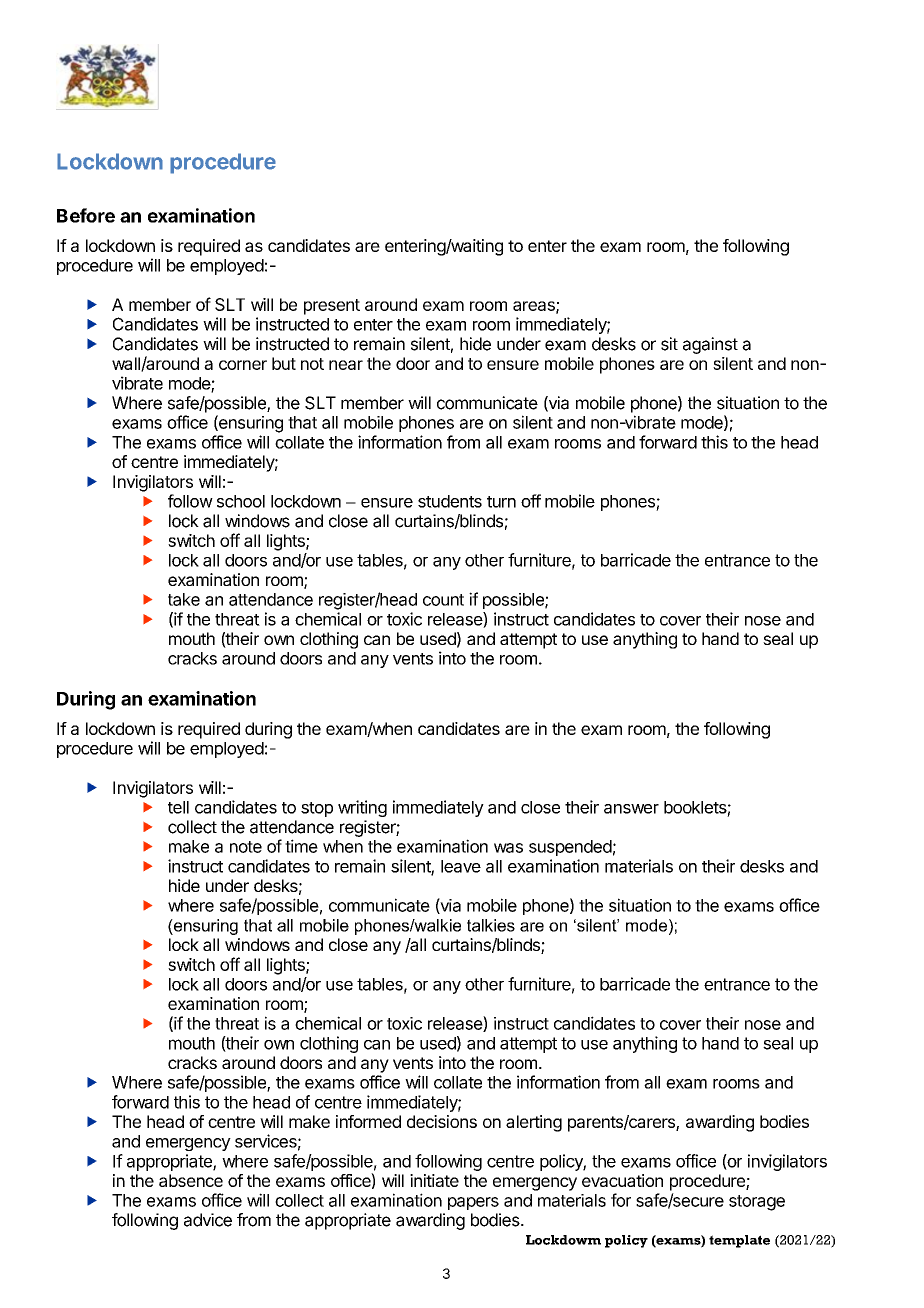 This document has width=924, height=1308. Describe the element at coordinates (631, 809) in the document. I see `answer` at that location.
